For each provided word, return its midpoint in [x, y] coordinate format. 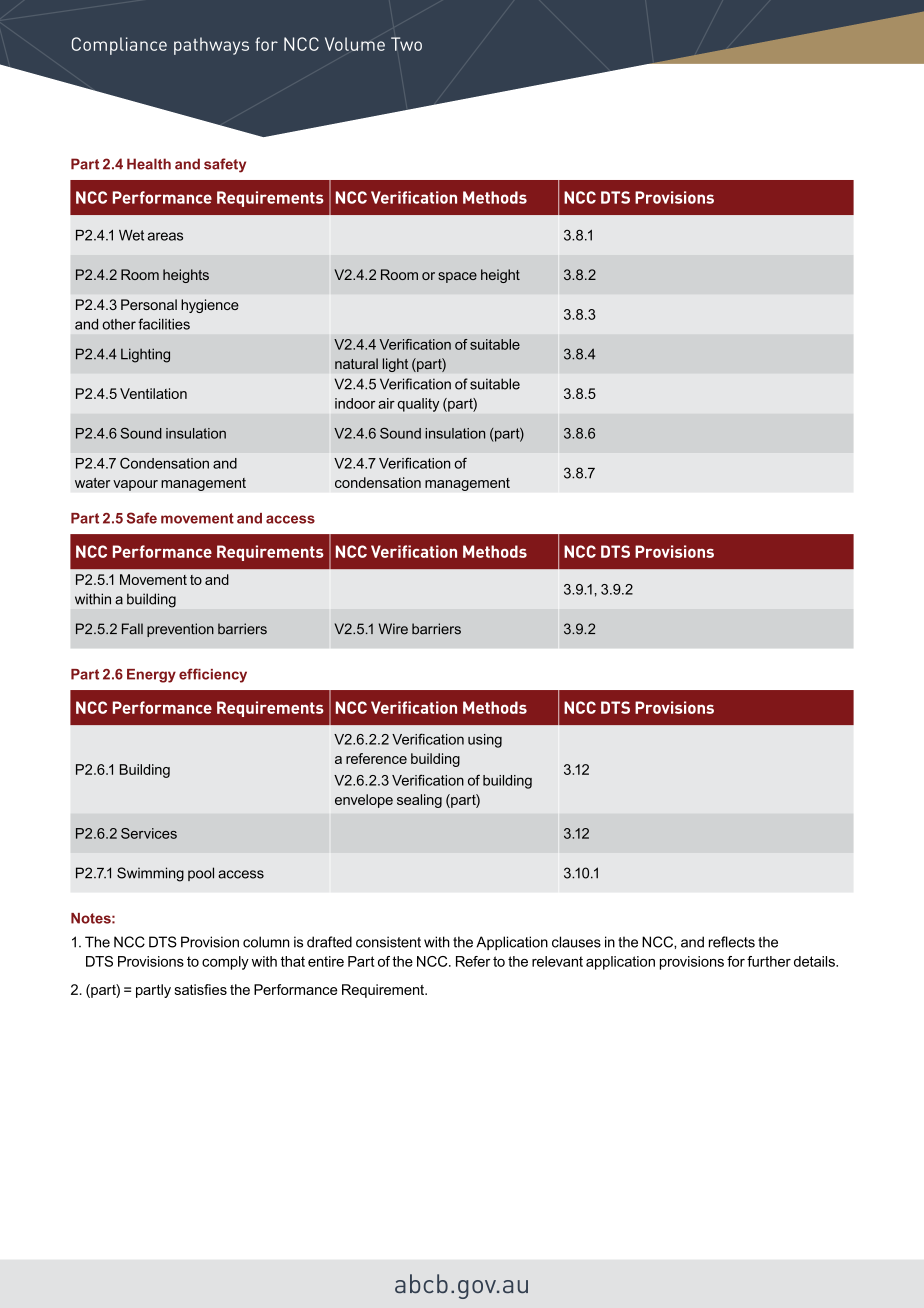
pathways [211, 46]
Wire [393, 629]
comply [225, 963]
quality [418, 405]
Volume [355, 44]
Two [406, 44]
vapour [135, 485]
